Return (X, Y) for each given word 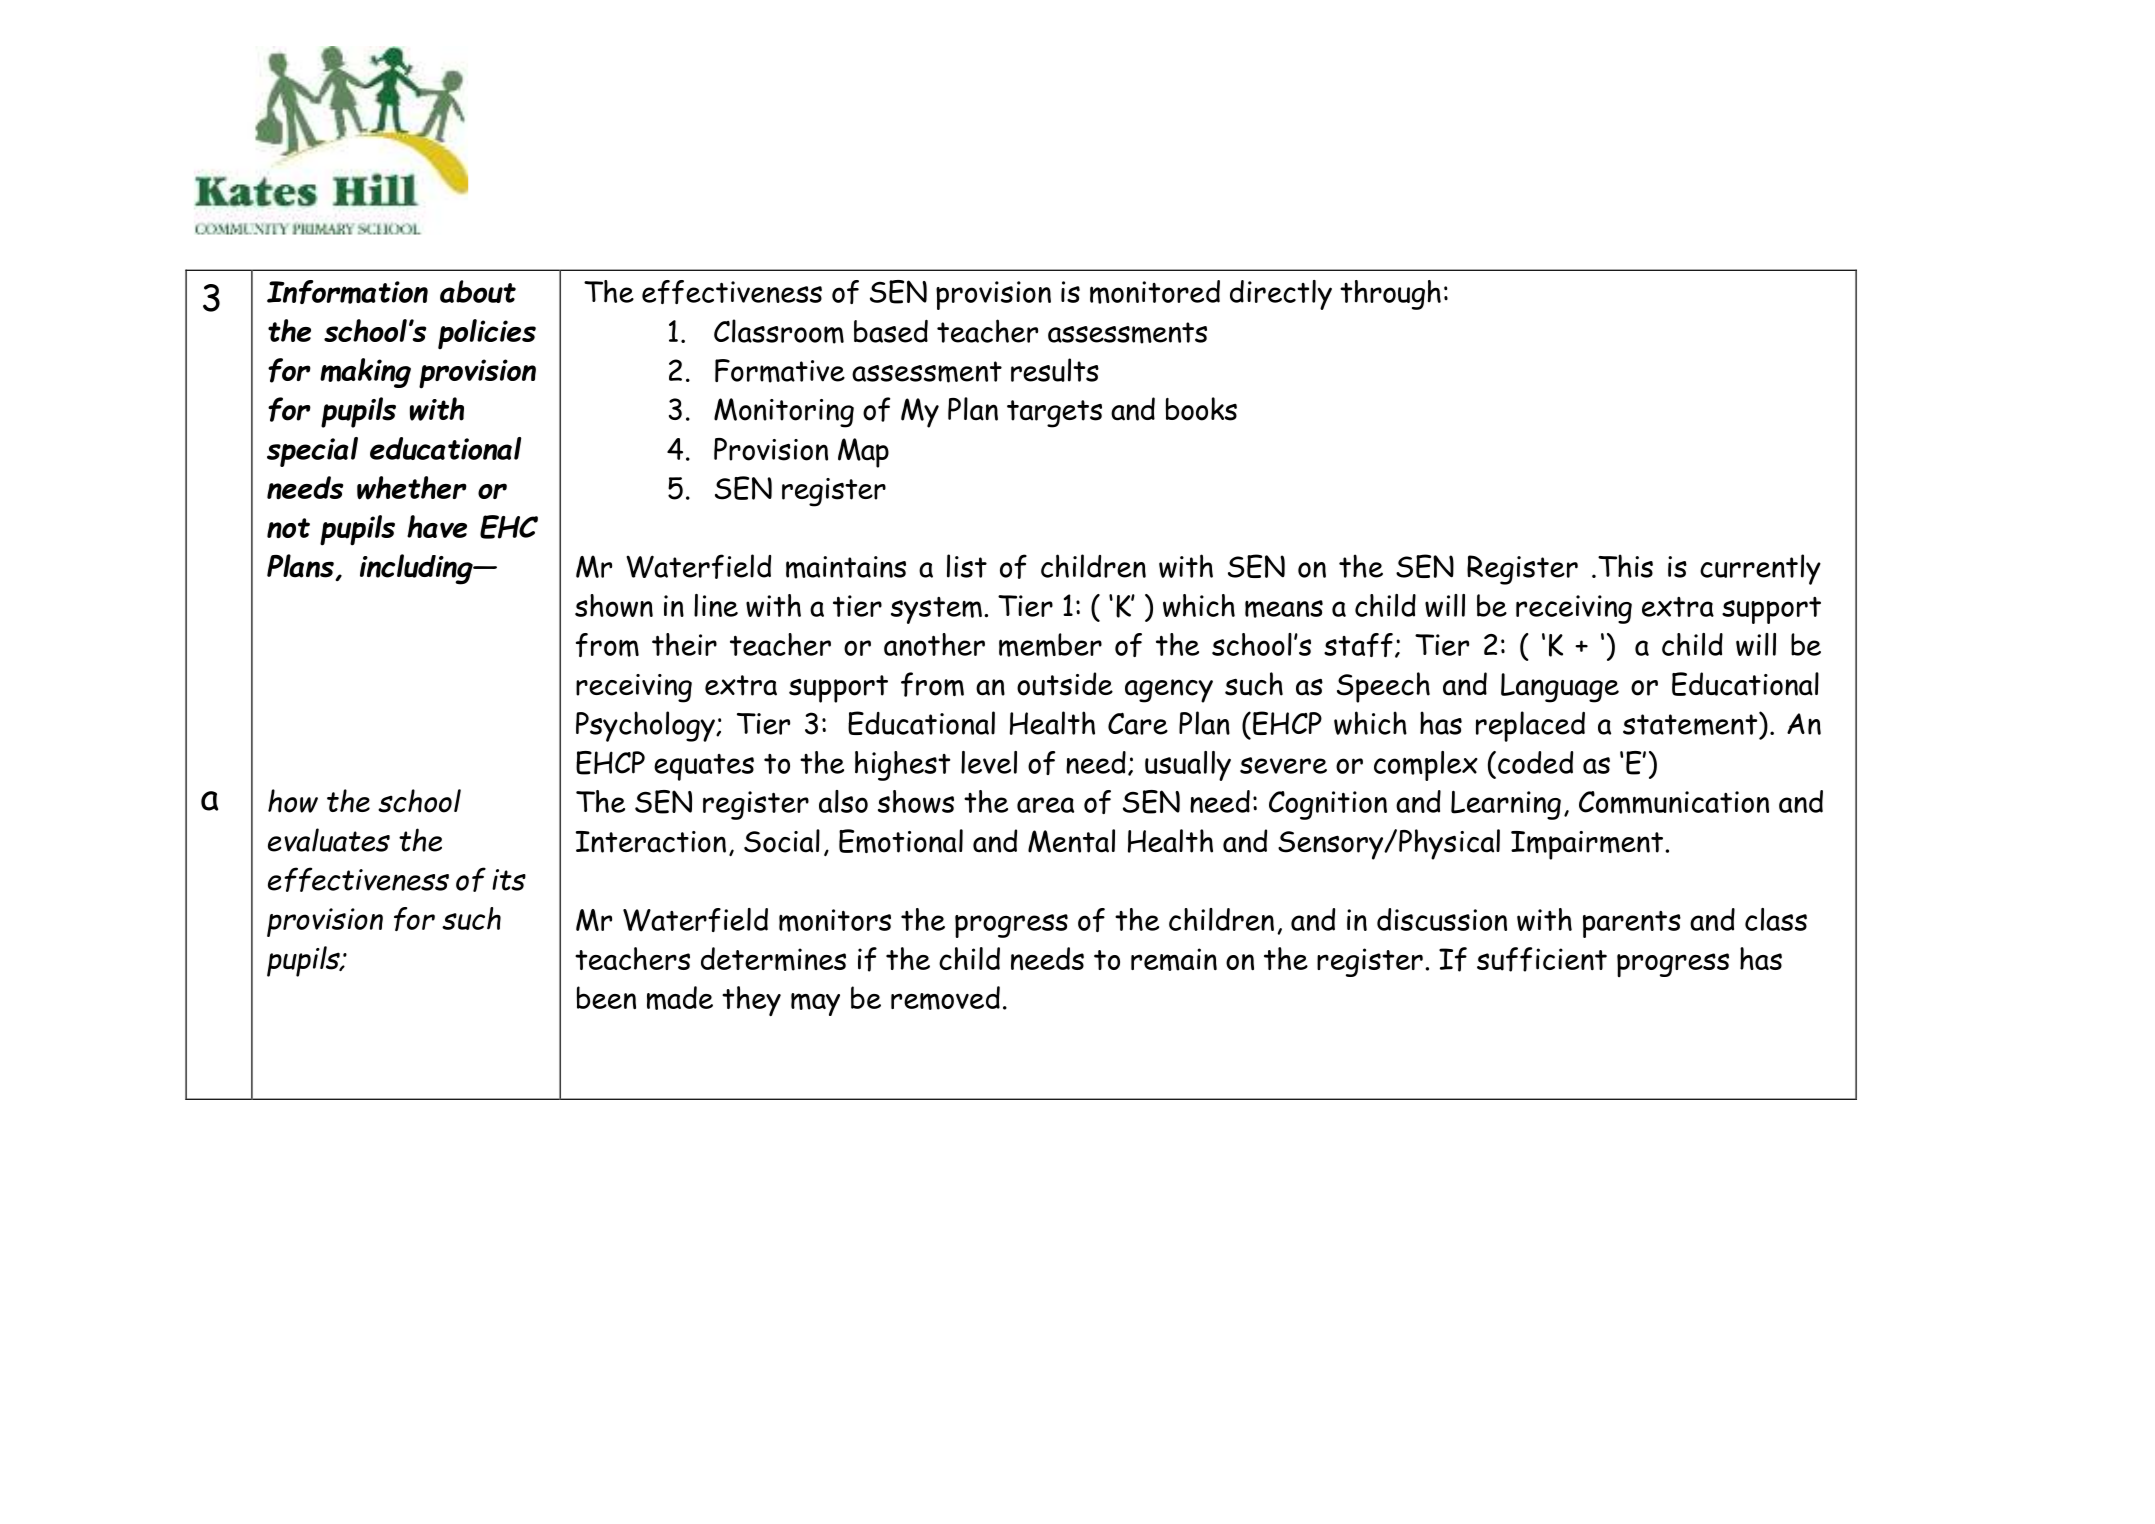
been (606, 997)
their (684, 644)
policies (487, 334)
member (1050, 645)
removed (945, 998)
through (1390, 295)
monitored (1155, 292)
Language (1560, 688)
